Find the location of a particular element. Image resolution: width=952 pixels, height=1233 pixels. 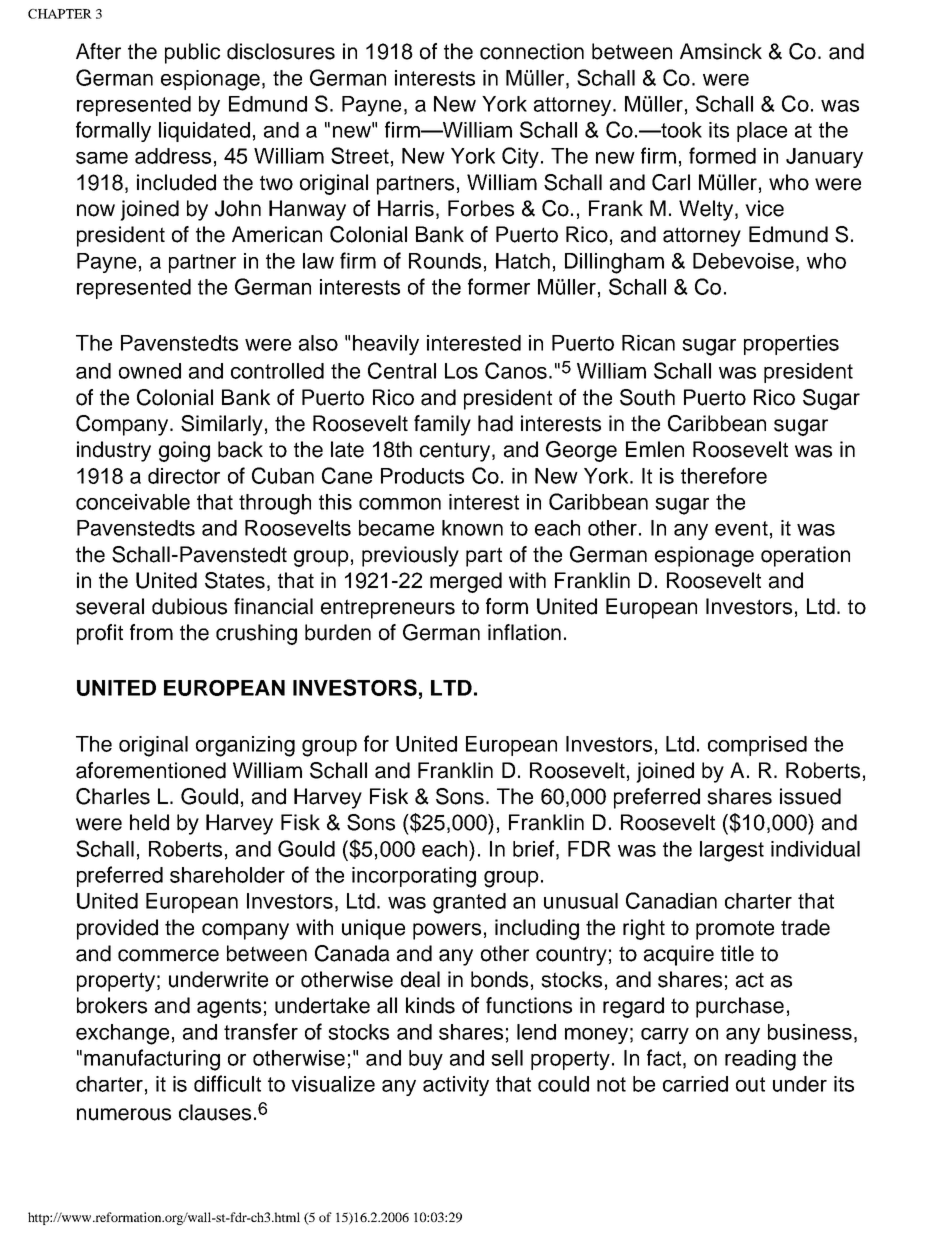

properties is located at coordinates (791, 345).
